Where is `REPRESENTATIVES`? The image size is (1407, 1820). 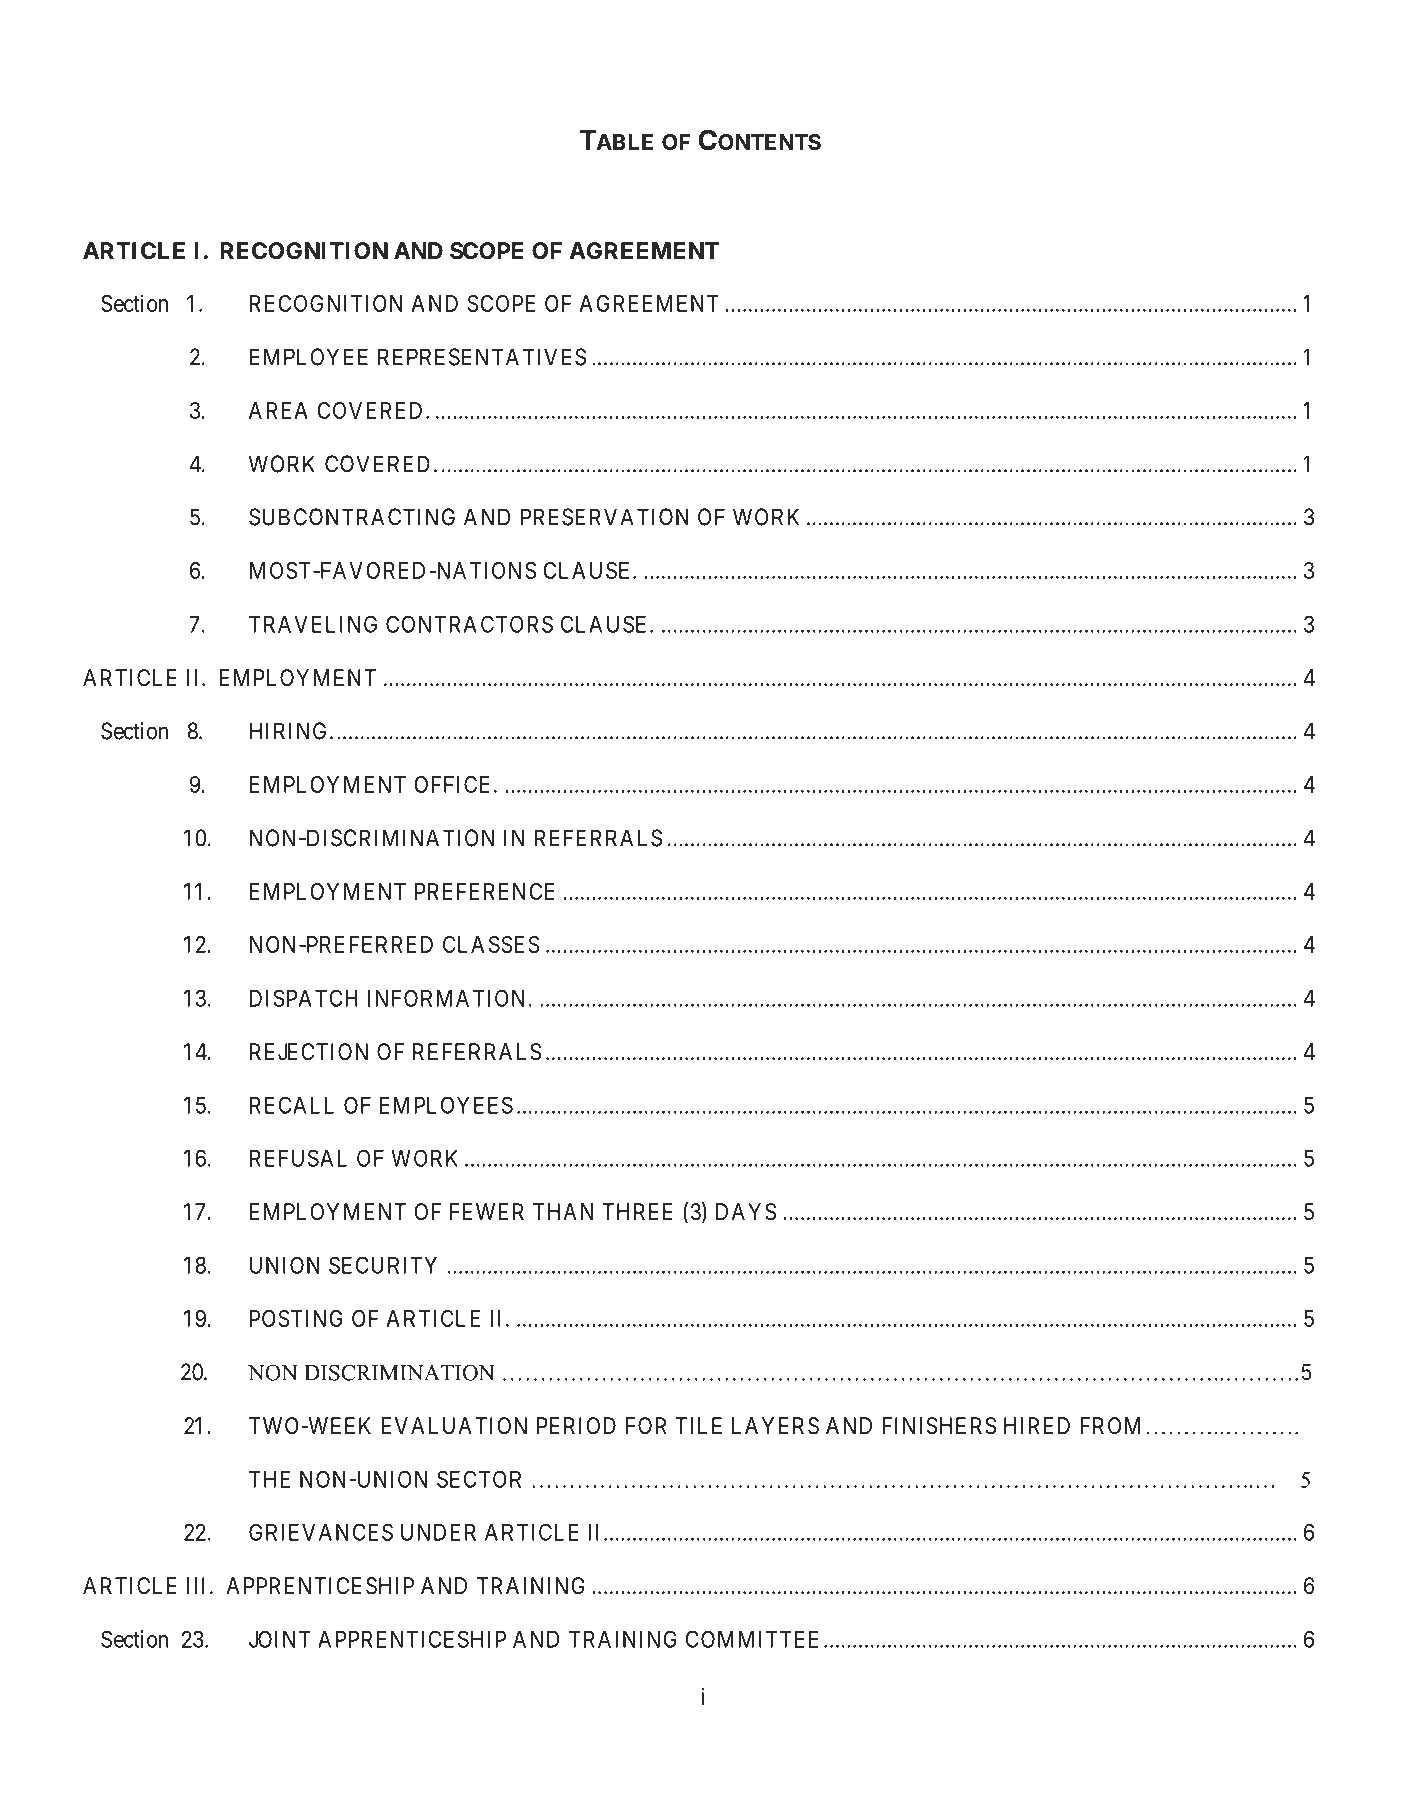
REPRESENTATIVES is located at coordinates (482, 357).
